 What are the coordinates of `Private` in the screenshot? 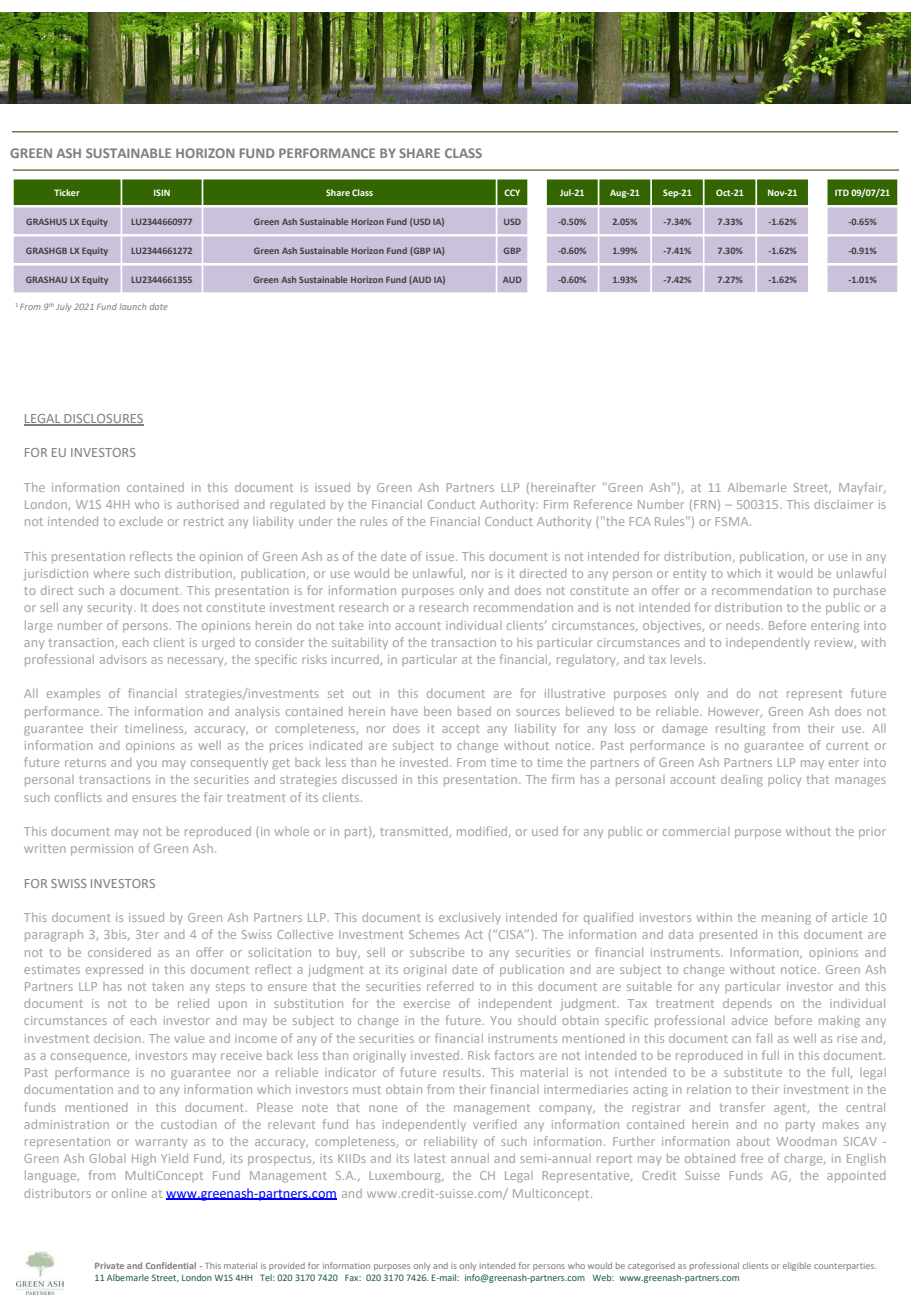 It's located at (109, 1265).
